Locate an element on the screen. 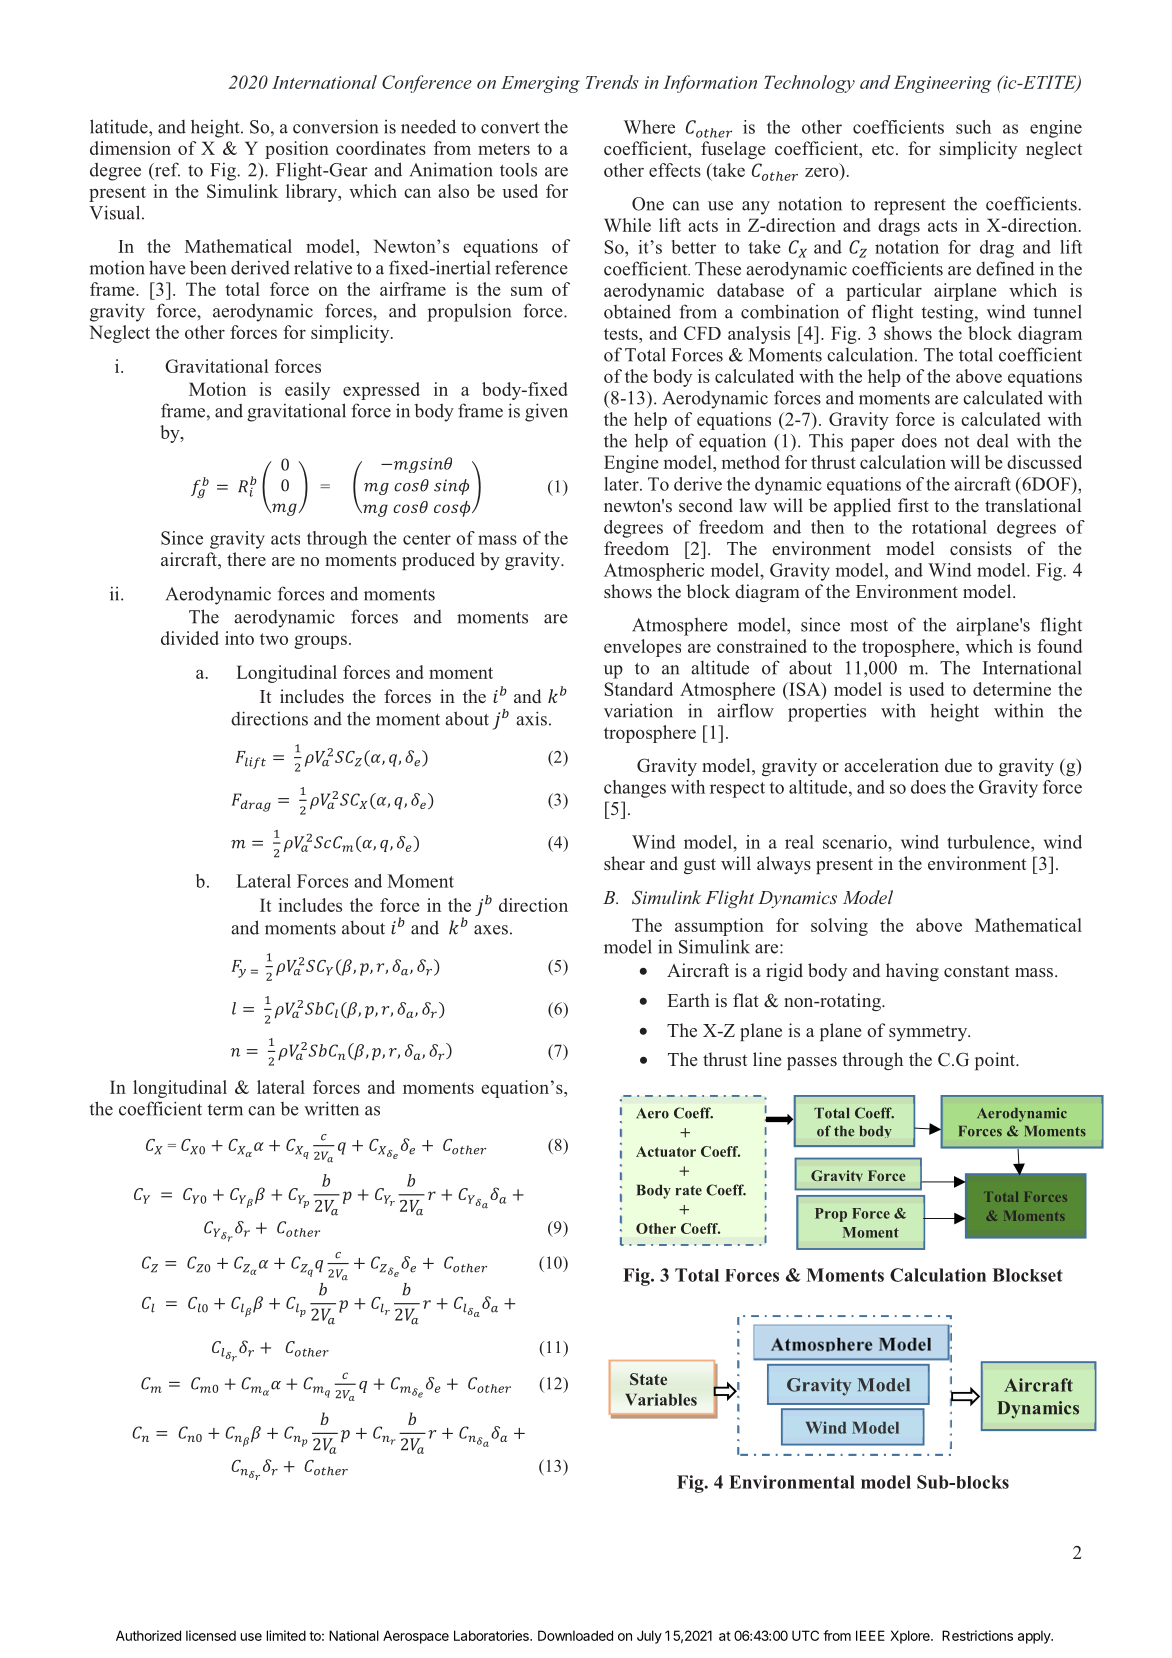  such is located at coordinates (973, 127).
